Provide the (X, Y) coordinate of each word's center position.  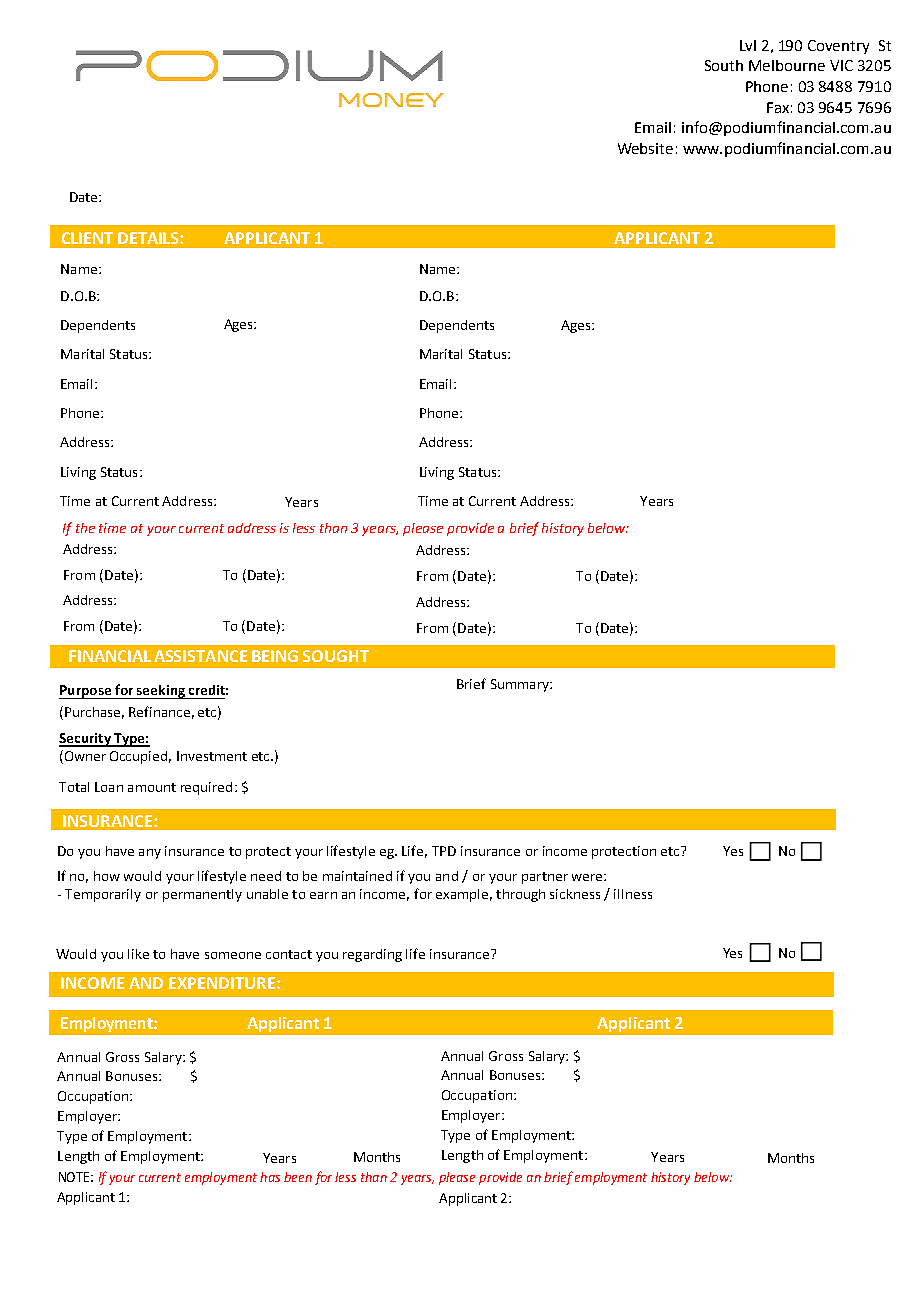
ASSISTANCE (200, 656)
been (298, 1177)
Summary (521, 685)
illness (633, 894)
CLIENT (87, 238)
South (724, 65)
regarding (372, 955)
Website (645, 148)
